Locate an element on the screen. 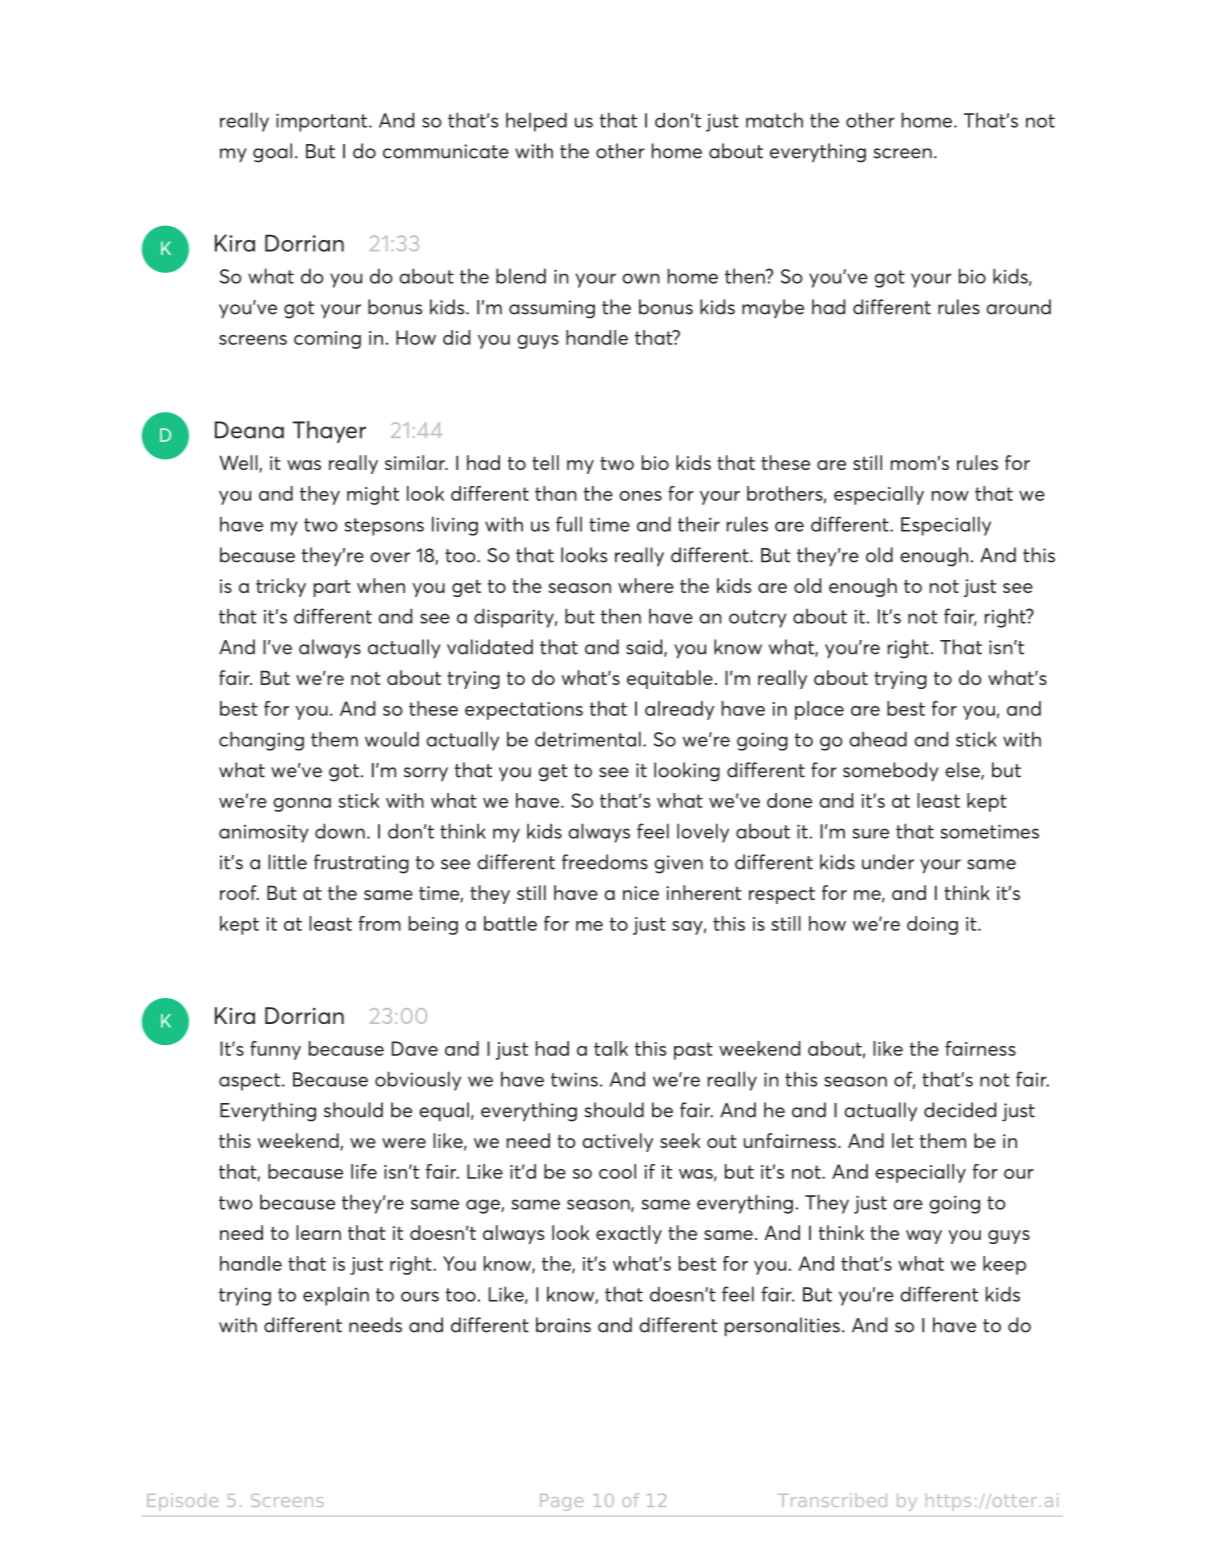 The image size is (1205, 1559). freedoms is located at coordinates (605, 862).
